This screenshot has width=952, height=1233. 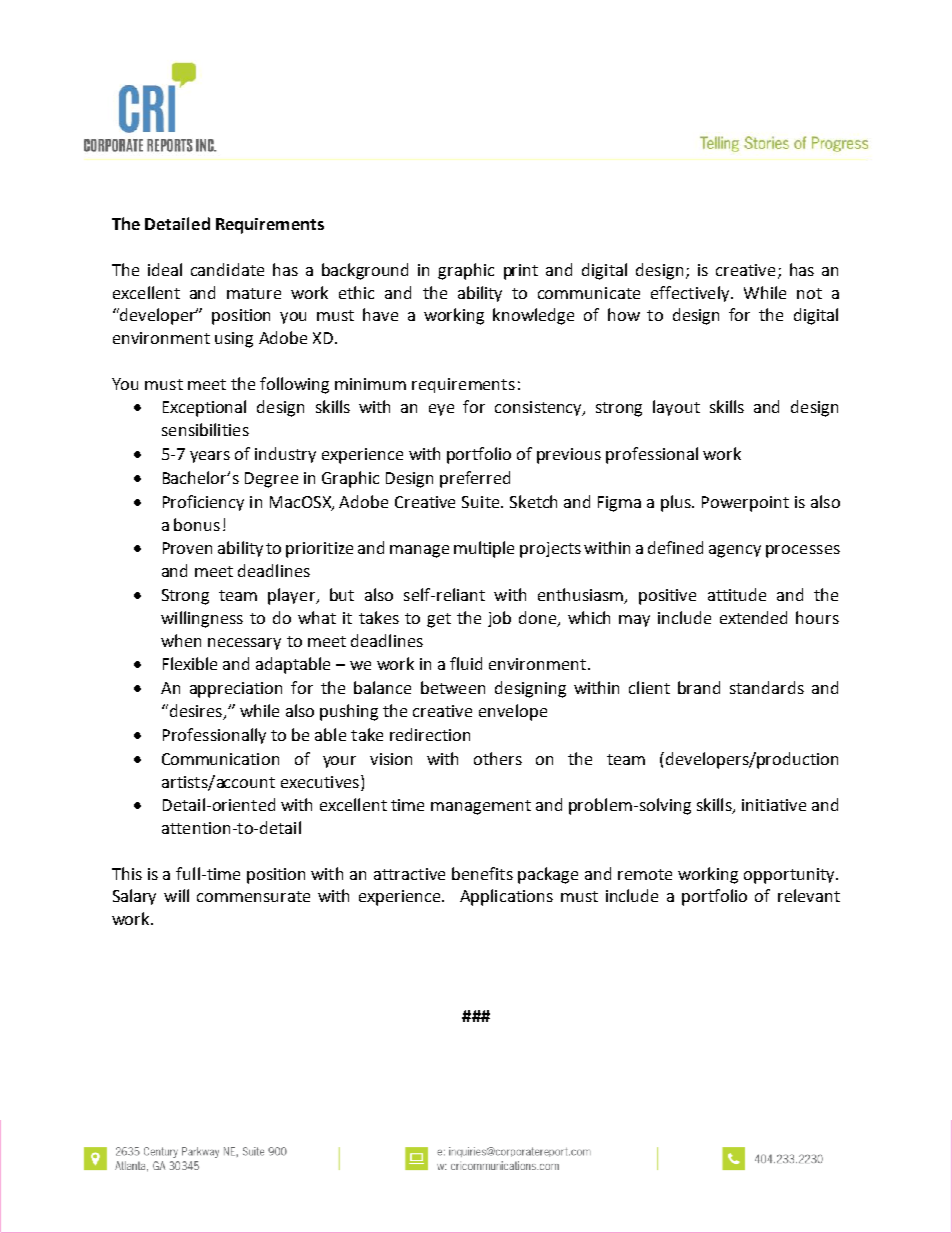 What do you see at coordinates (737, 594) in the screenshot?
I see `attitude` at bounding box center [737, 594].
